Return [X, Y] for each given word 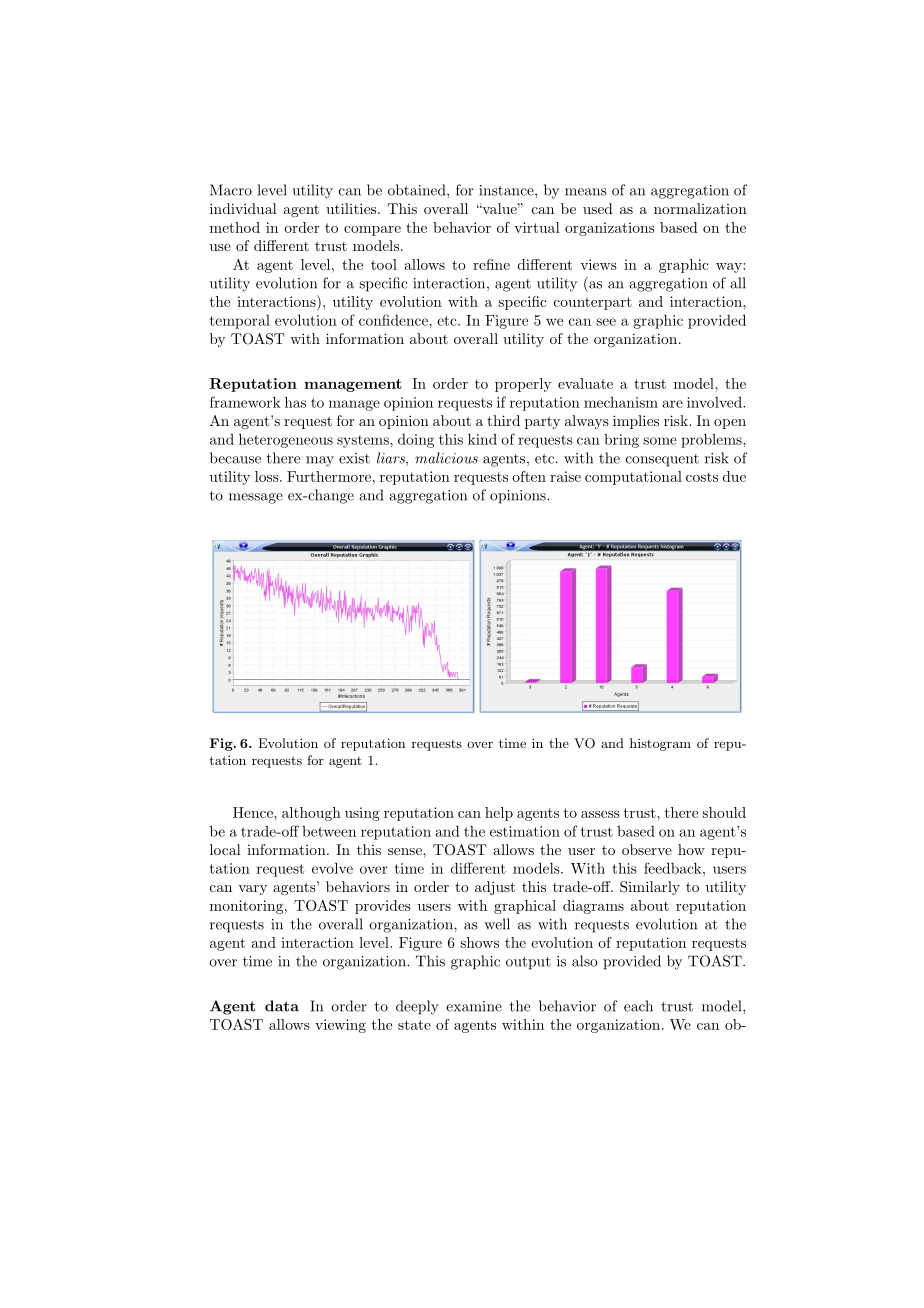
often [529, 476]
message [256, 498]
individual [243, 208]
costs [702, 477]
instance [507, 190]
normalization [700, 208]
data [282, 1006]
